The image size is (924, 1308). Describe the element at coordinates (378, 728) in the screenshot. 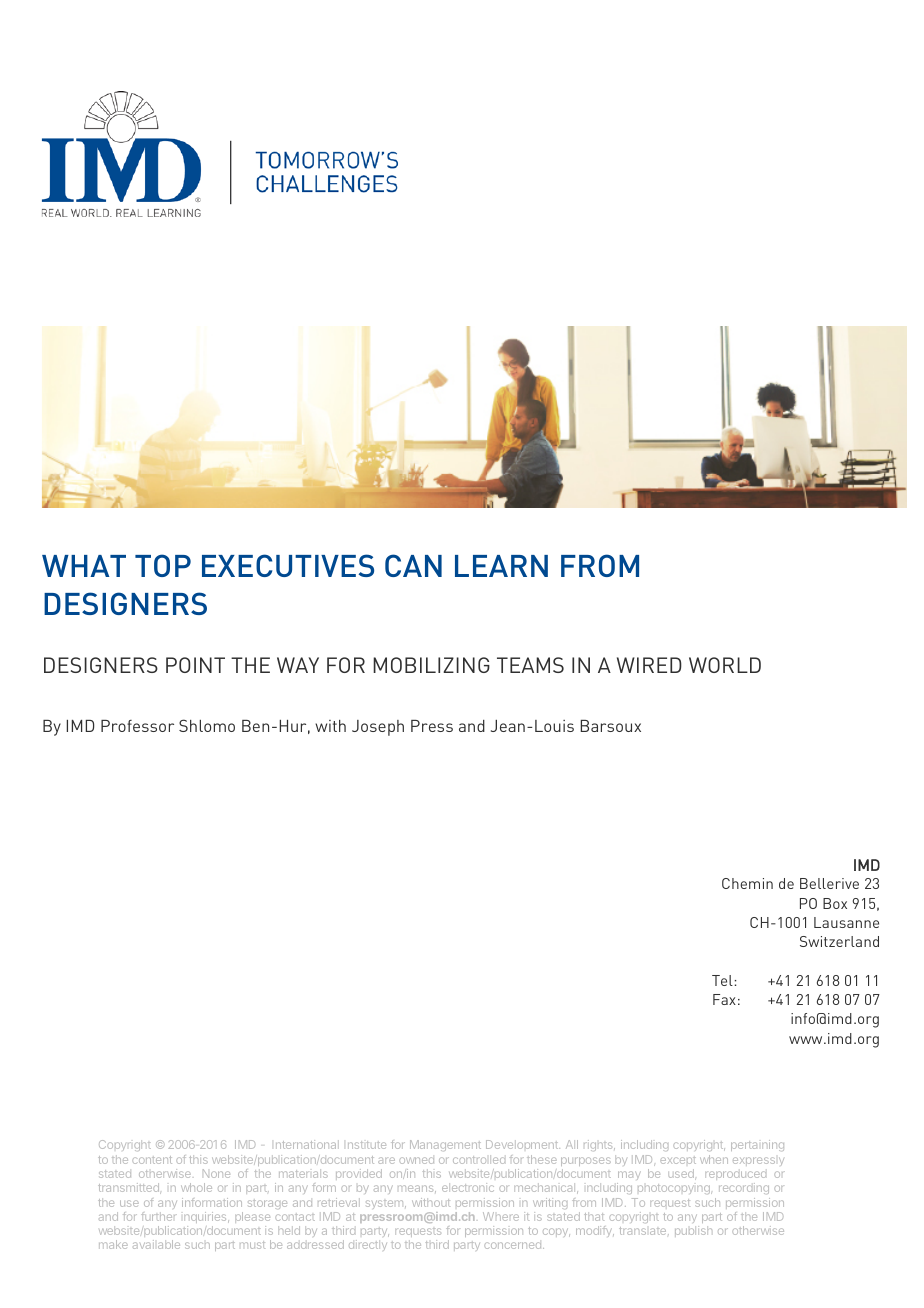

I see `Joseph` at that location.
